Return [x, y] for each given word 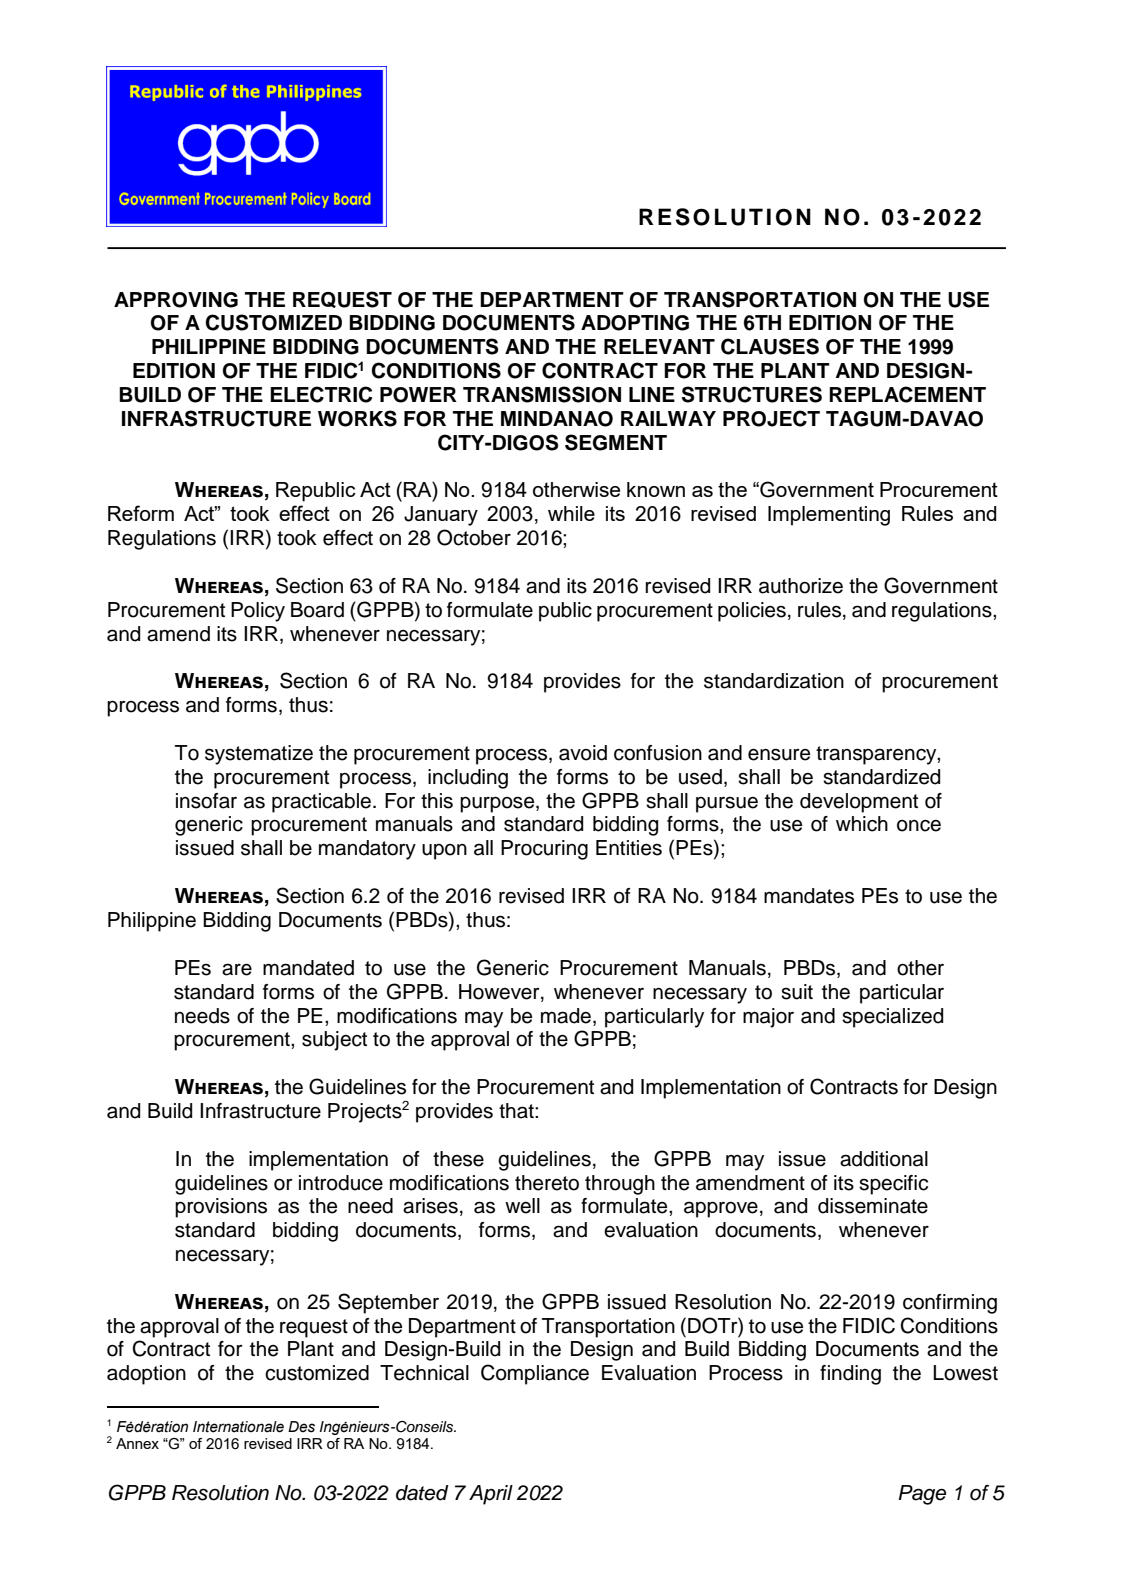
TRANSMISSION [542, 394]
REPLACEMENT [907, 394]
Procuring [544, 850]
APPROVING [176, 300]
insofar [206, 801]
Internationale [238, 1427]
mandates [809, 896]
